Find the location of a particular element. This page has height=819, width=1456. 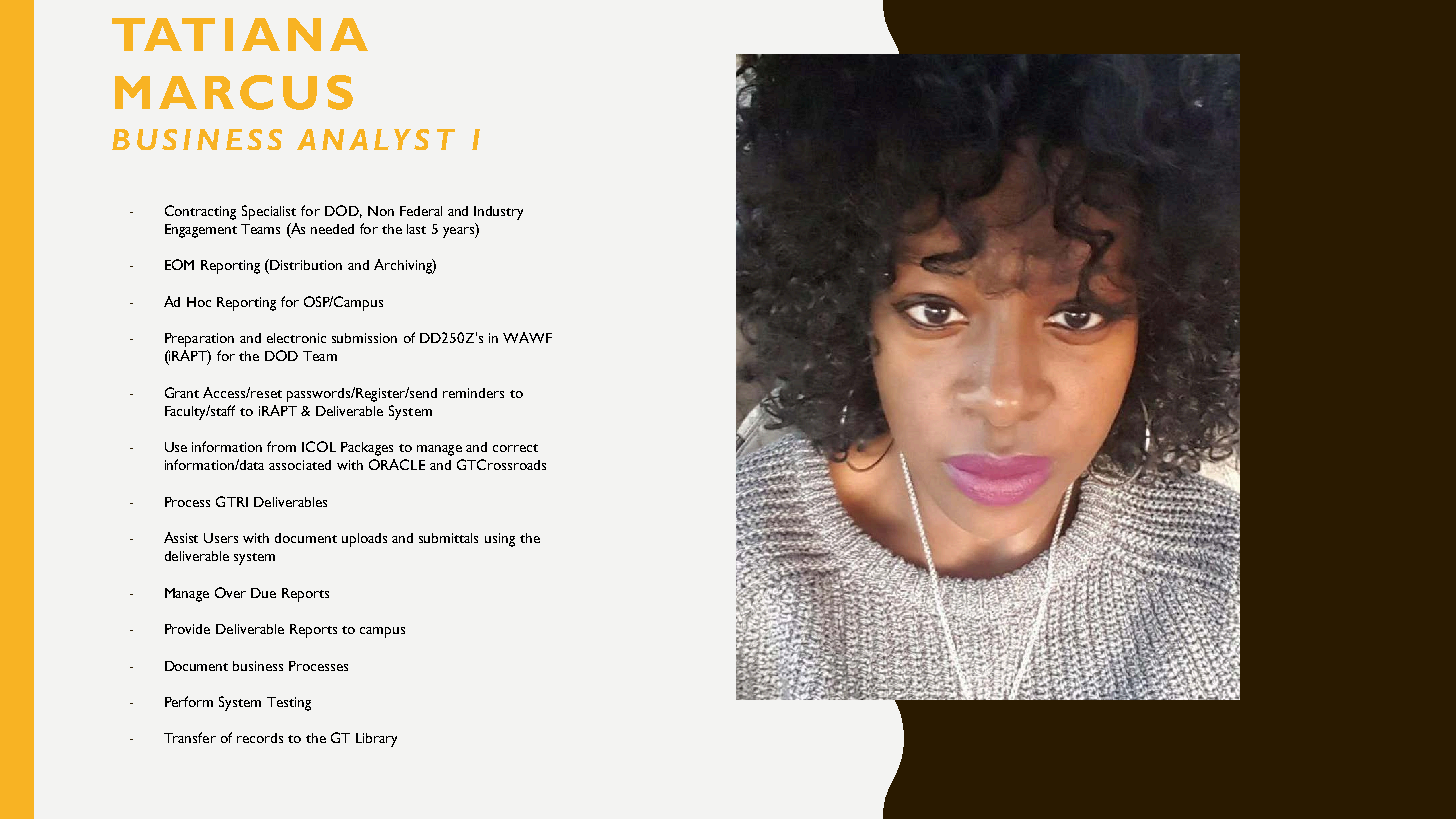

uploads is located at coordinates (364, 540).
